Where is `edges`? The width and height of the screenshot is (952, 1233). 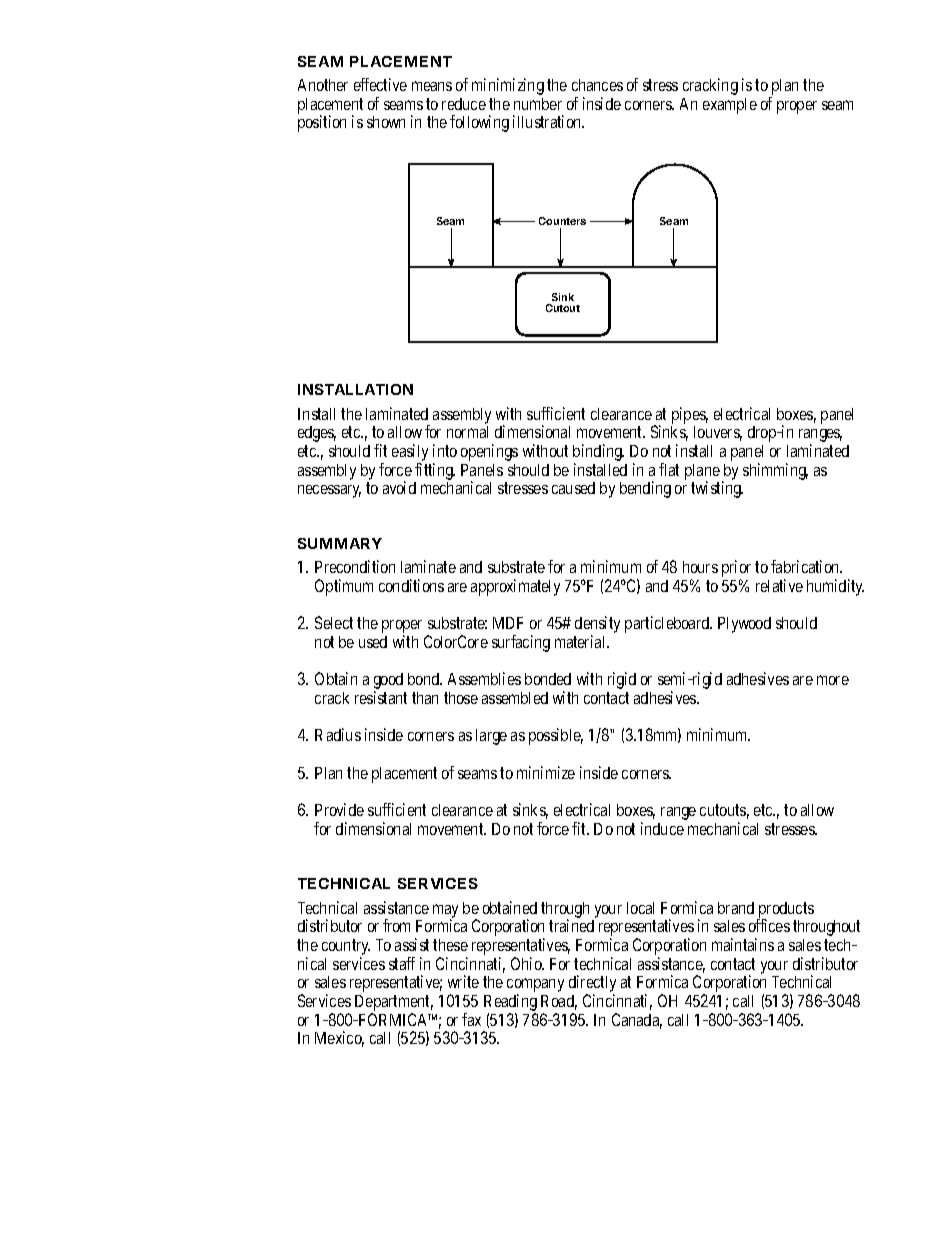
edges is located at coordinates (317, 436).
